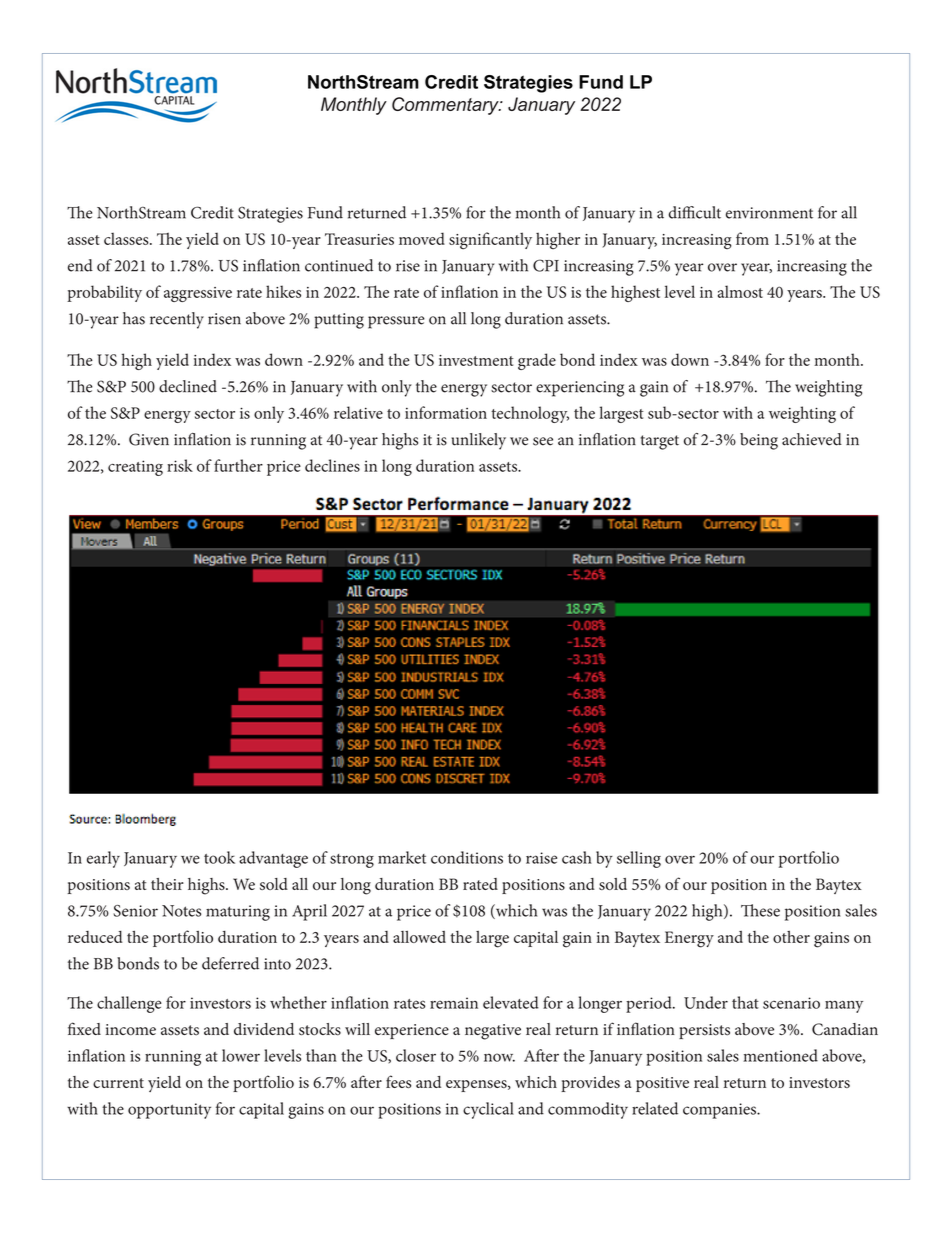 The image size is (952, 1233). I want to click on information, so click(446, 412).
